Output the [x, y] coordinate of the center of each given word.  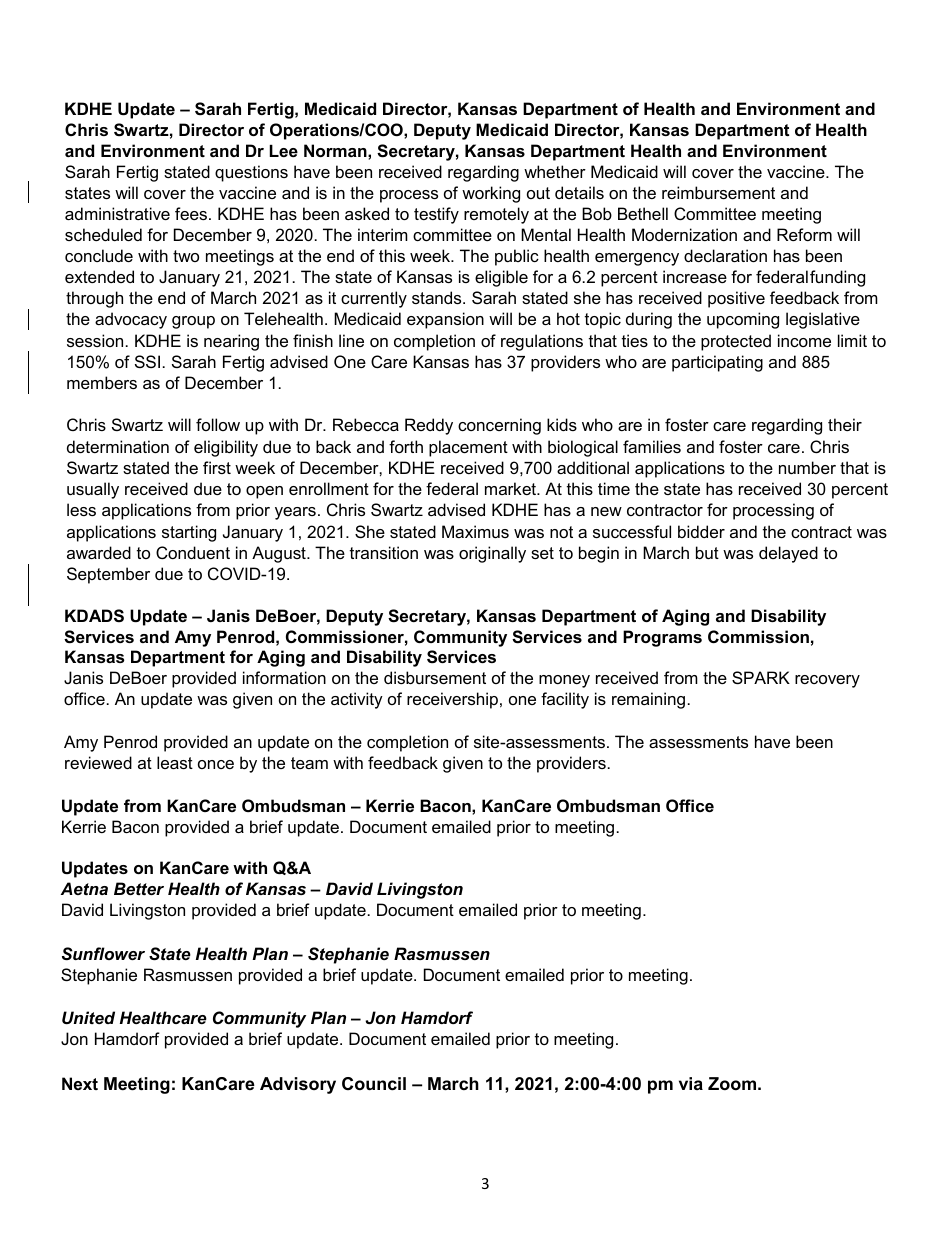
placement [468, 448]
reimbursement [718, 192]
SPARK [761, 677]
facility [565, 700]
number [807, 467]
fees [192, 213]
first [217, 467]
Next [80, 1083]
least [175, 762]
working [491, 194]
